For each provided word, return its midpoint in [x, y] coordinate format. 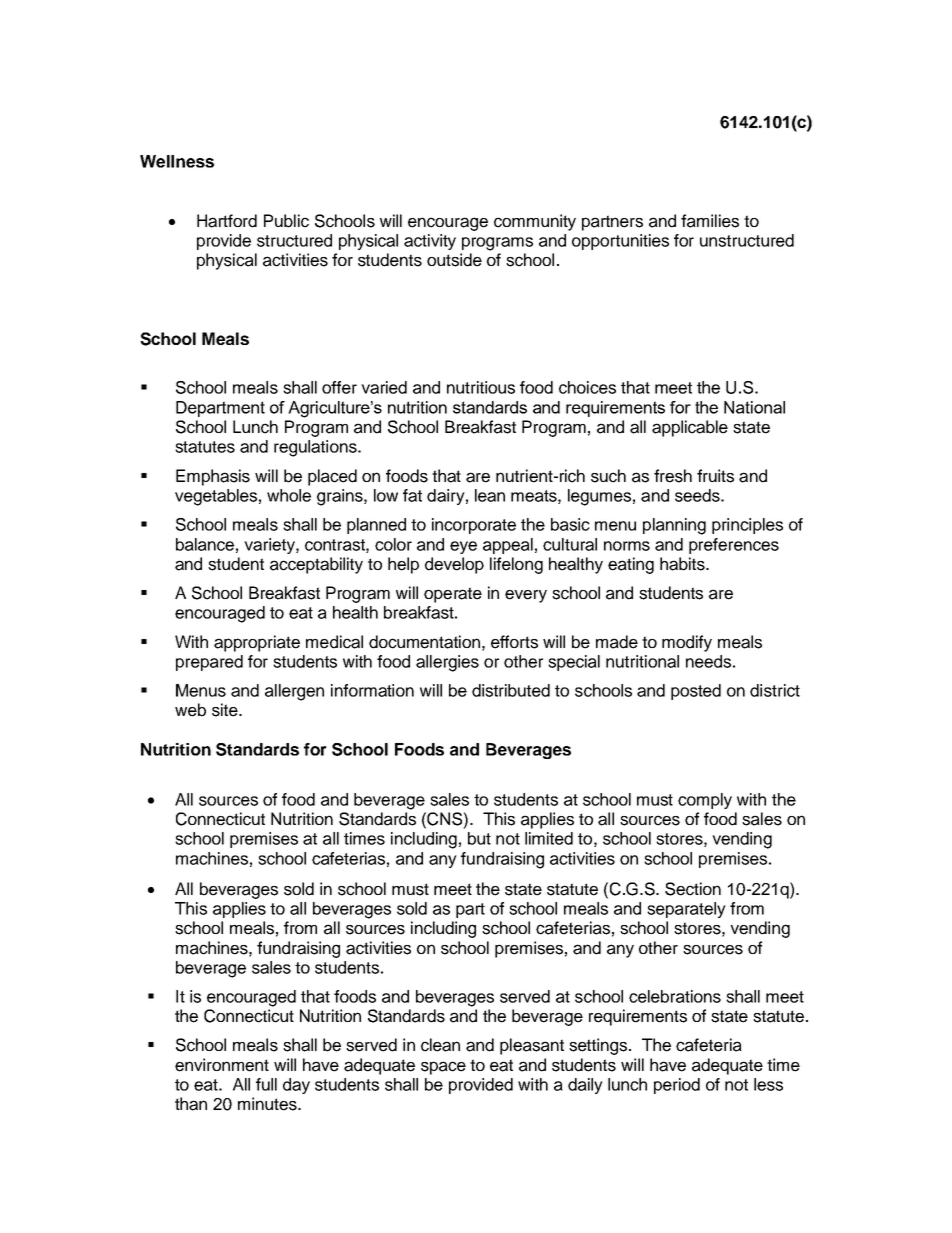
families [710, 221]
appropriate [257, 643]
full [266, 1084]
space [443, 1068]
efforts [514, 642]
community [535, 222]
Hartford [227, 221]
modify [687, 643]
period [677, 1086]
